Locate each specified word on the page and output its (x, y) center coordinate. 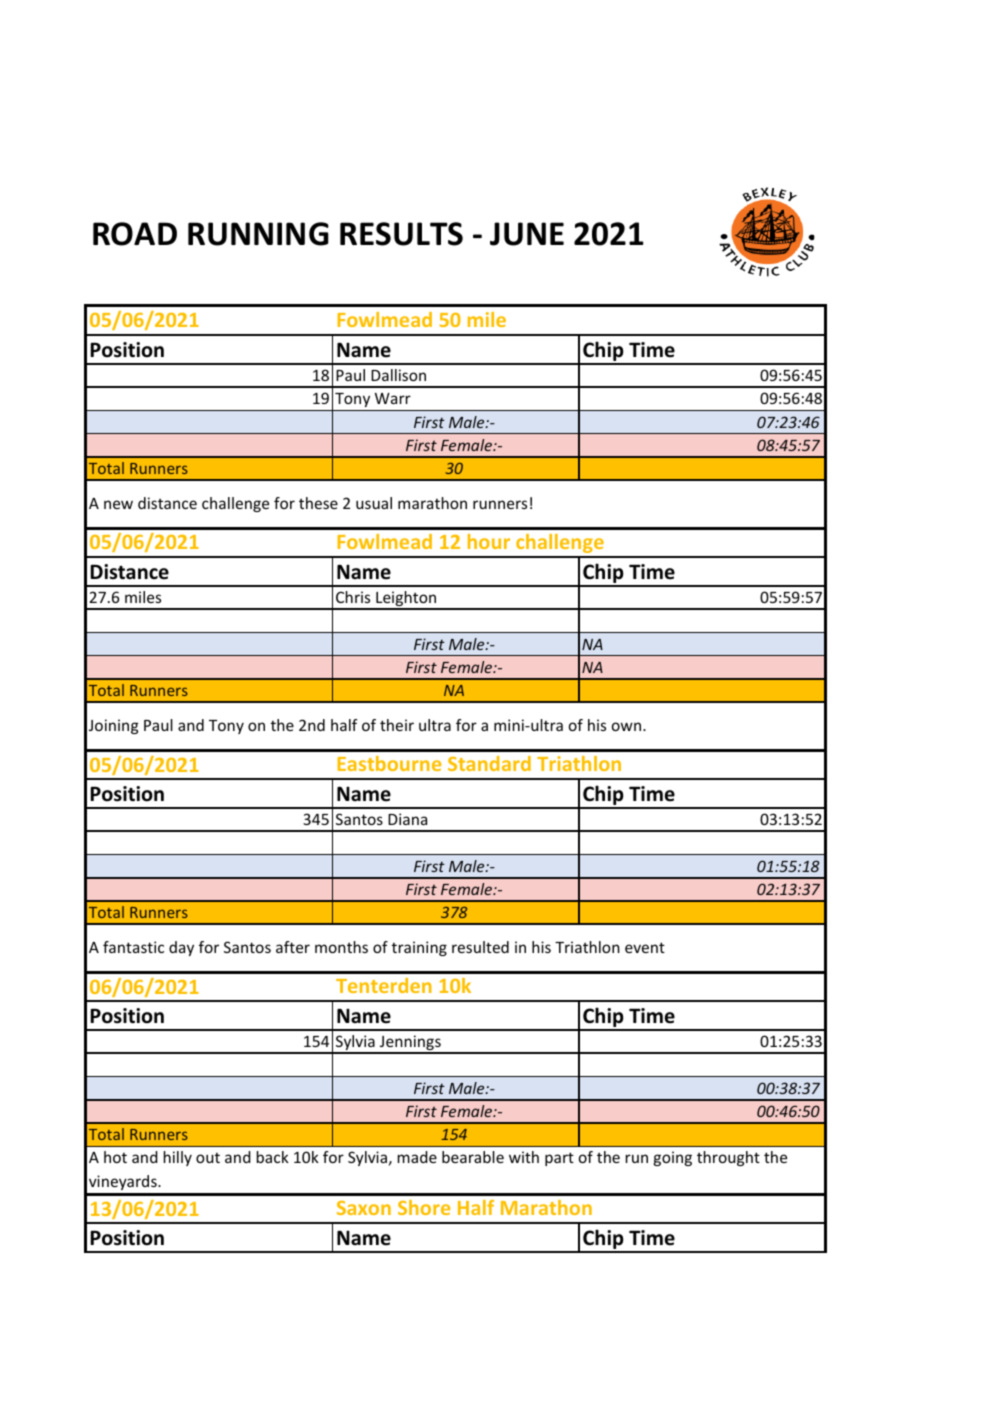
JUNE (527, 234)
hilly (178, 1158)
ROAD (135, 234)
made (417, 1157)
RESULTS (401, 234)
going (672, 1158)
